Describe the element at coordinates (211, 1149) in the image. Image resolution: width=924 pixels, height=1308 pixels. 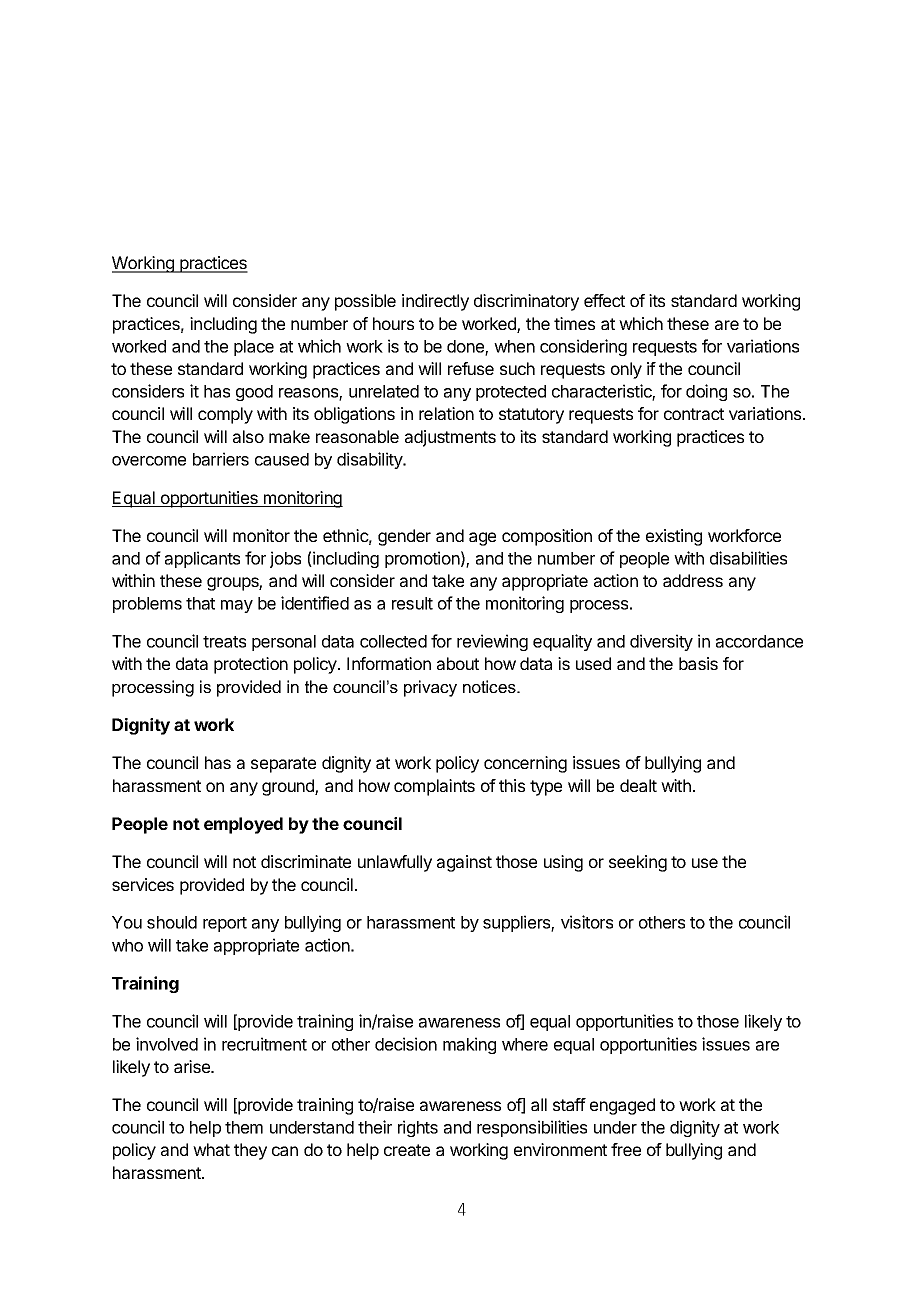
I see `what` at that location.
